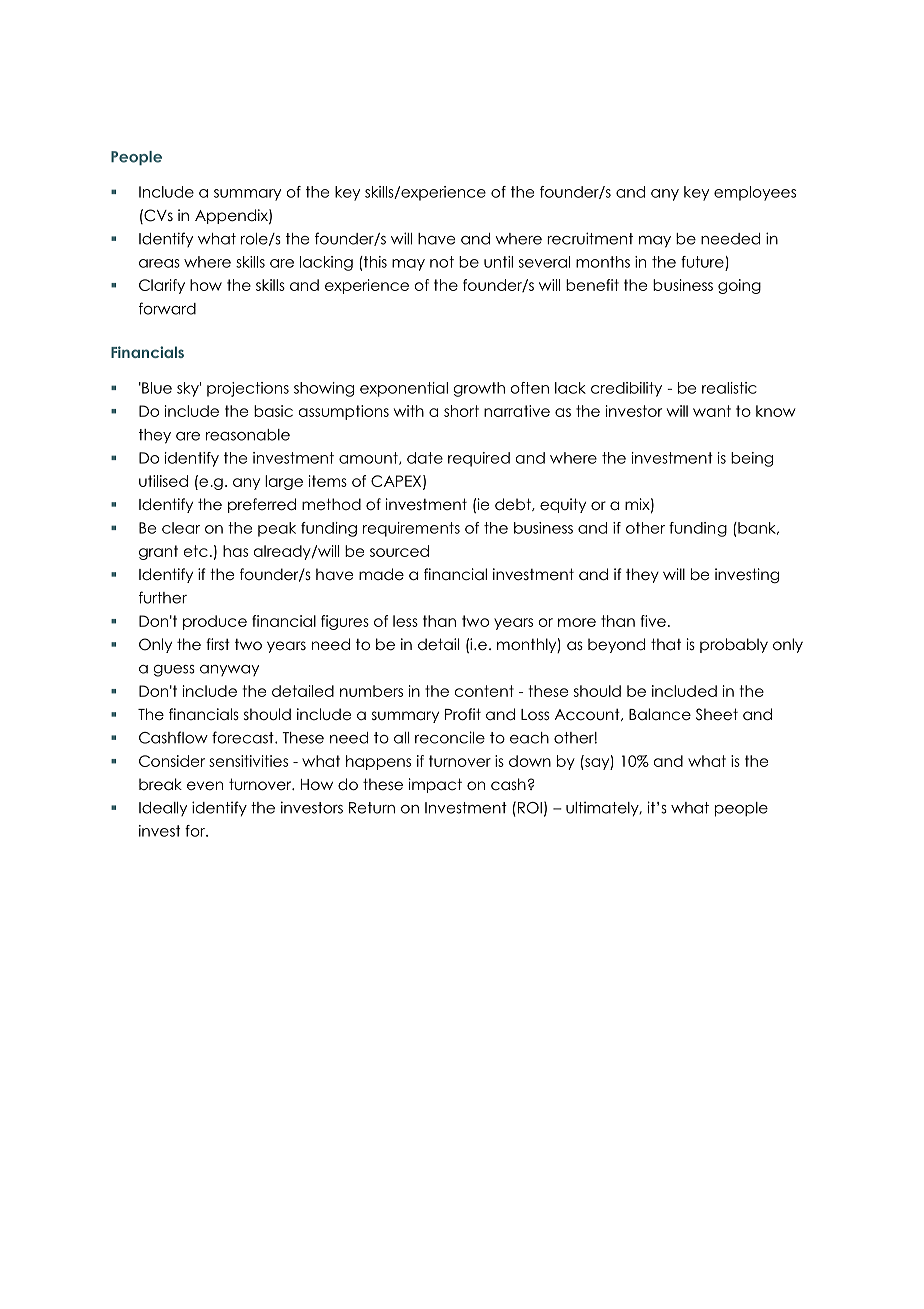 The width and height of the document is (924, 1309). I want to click on preferred, so click(262, 505).
